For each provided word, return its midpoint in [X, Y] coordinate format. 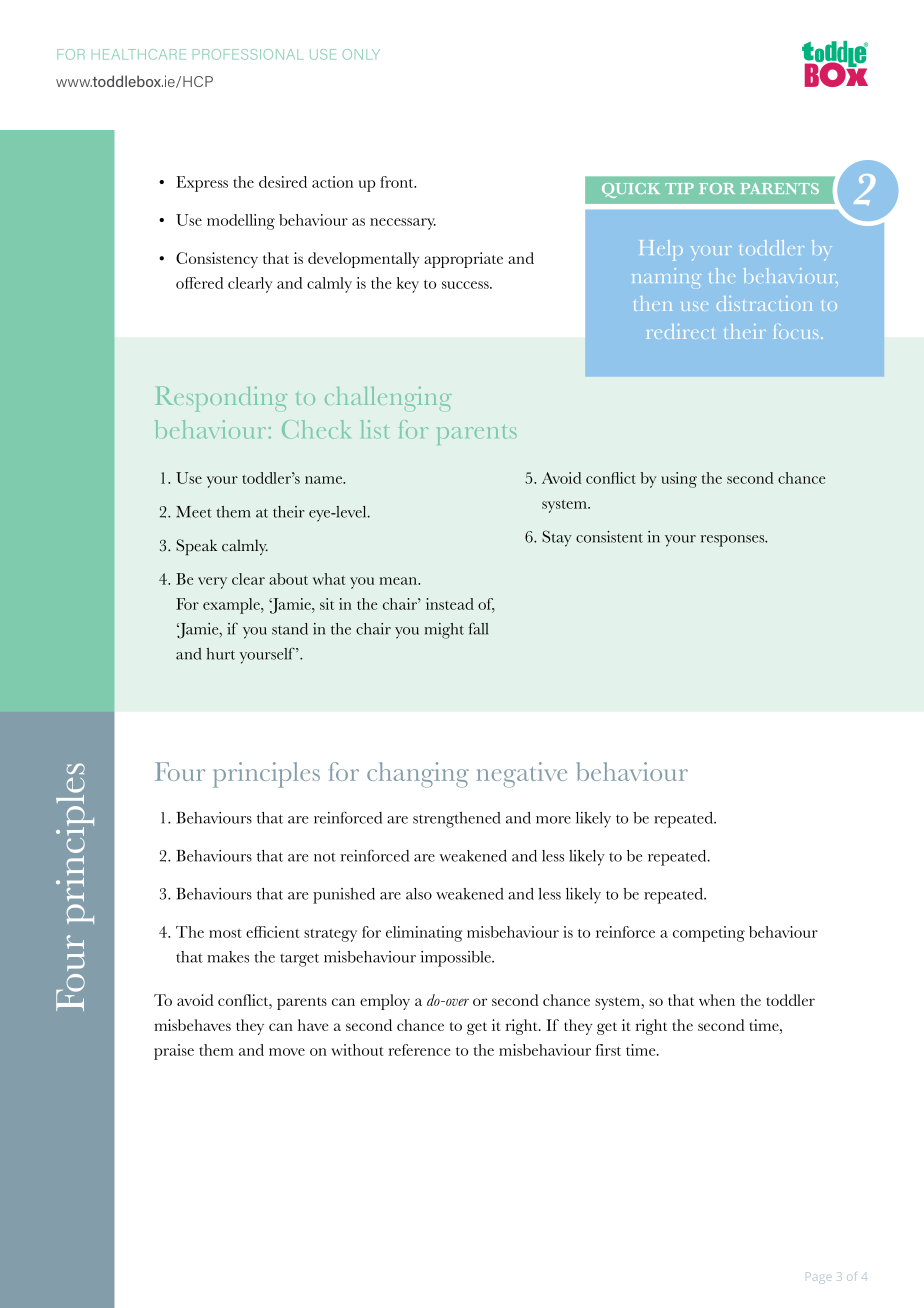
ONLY [361, 54]
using [679, 480]
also [419, 894]
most [225, 933]
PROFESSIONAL [248, 54]
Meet [194, 512]
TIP [679, 188]
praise [174, 1052]
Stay [557, 538]
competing [709, 934]
